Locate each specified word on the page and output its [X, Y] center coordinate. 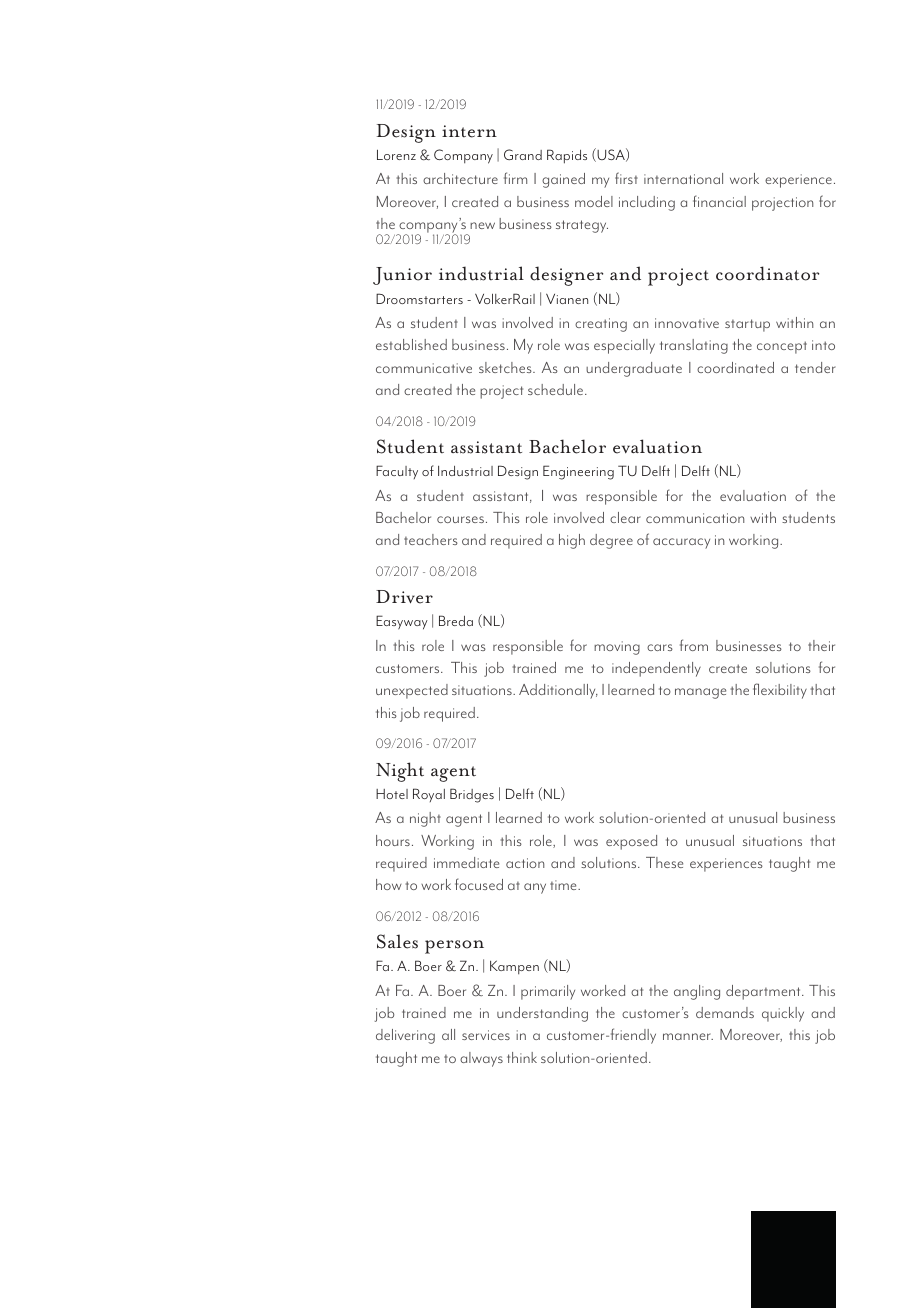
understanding [542, 1014]
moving [617, 648]
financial [719, 201]
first [626, 178]
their [821, 645]
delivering [405, 1036]
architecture [460, 178]
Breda [456, 620]
